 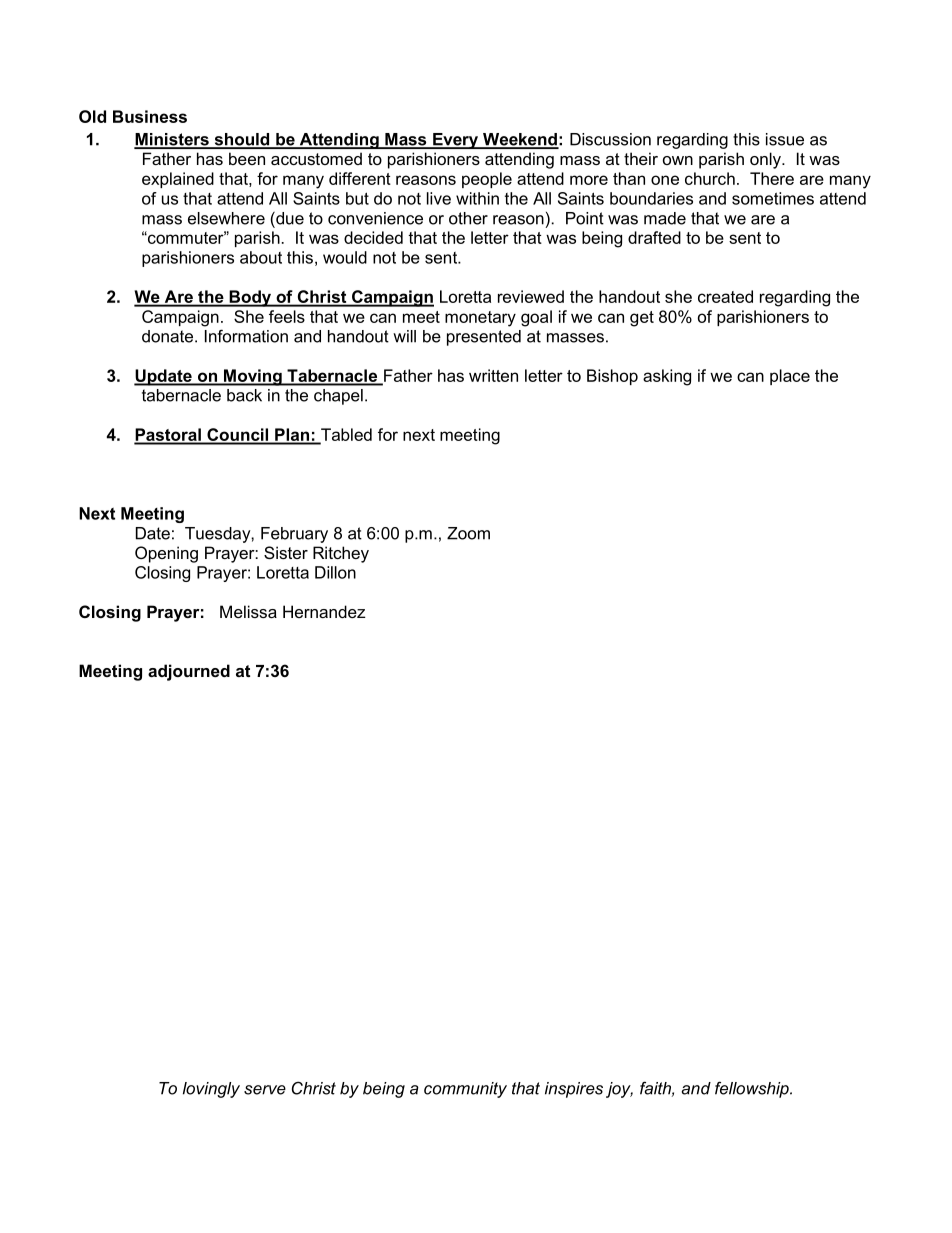 I want to click on own, so click(x=678, y=160).
